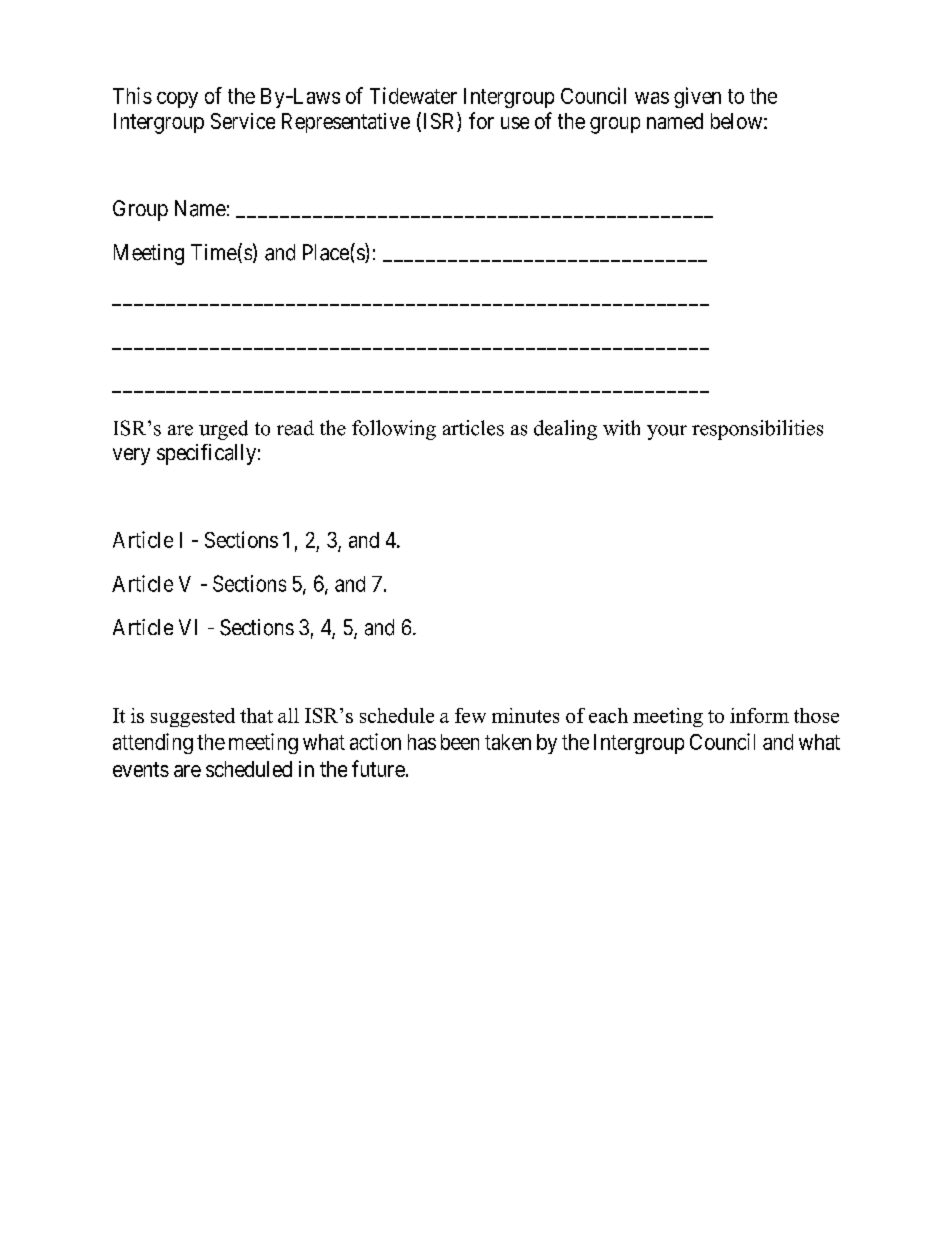 The height and width of the image is (1233, 952). Describe the element at coordinates (515, 123) in the image. I see `use` at that location.
